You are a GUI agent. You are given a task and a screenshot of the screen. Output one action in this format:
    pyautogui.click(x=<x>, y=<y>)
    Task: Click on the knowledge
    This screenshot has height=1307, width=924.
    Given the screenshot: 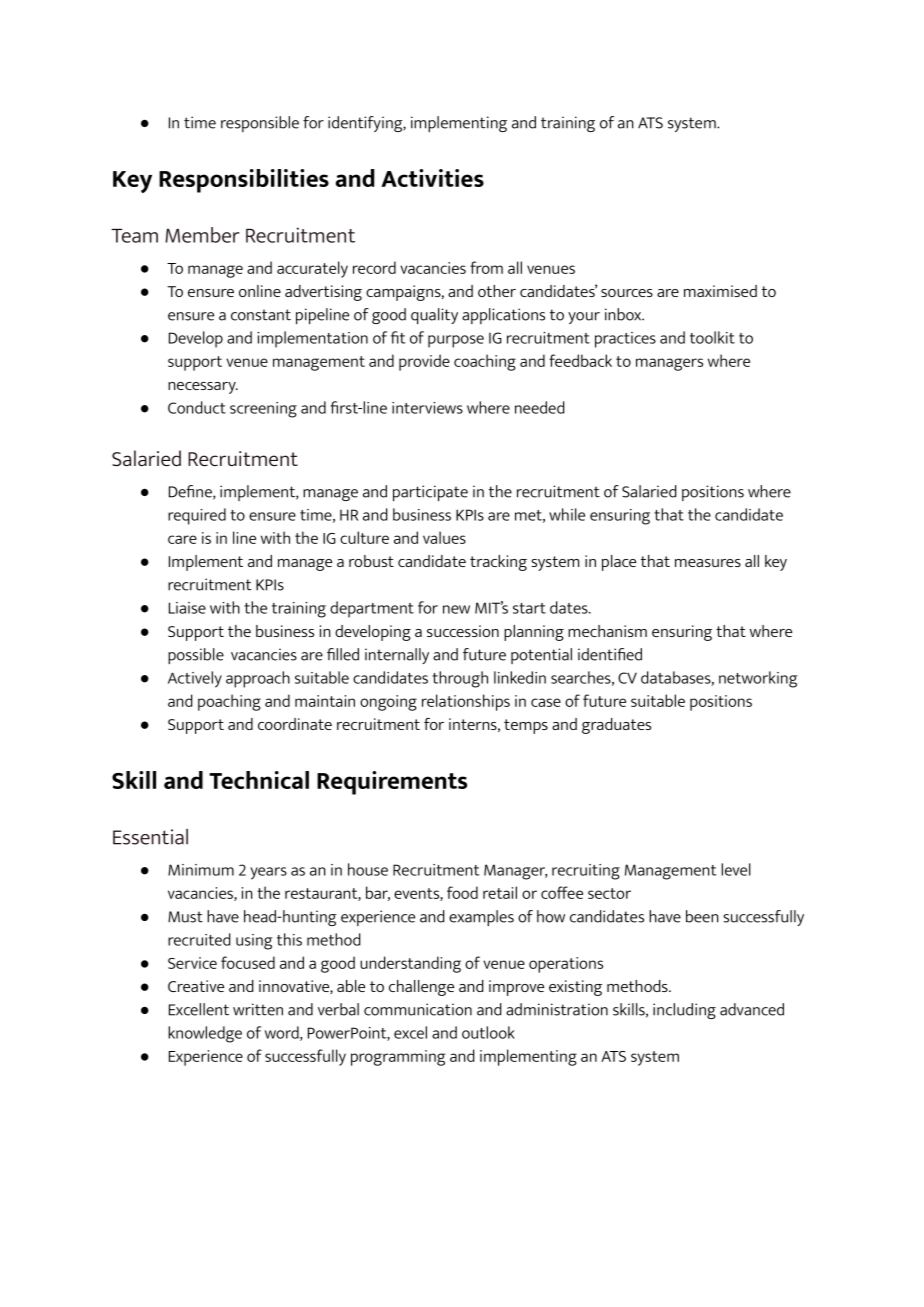 What is the action you would take?
    pyautogui.click(x=205, y=1034)
